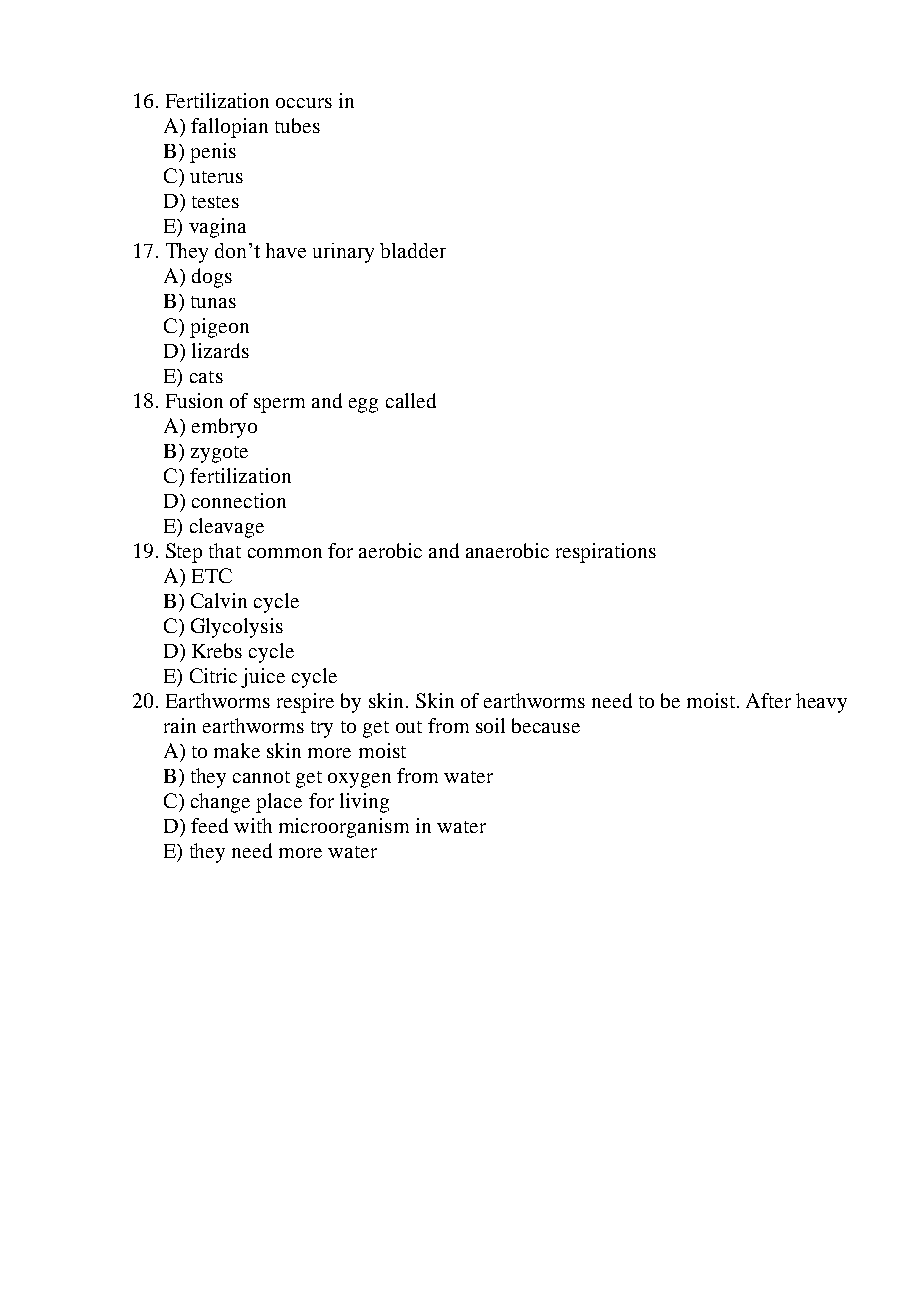 The width and height of the screenshot is (924, 1308). I want to click on ETC, so click(212, 575).
